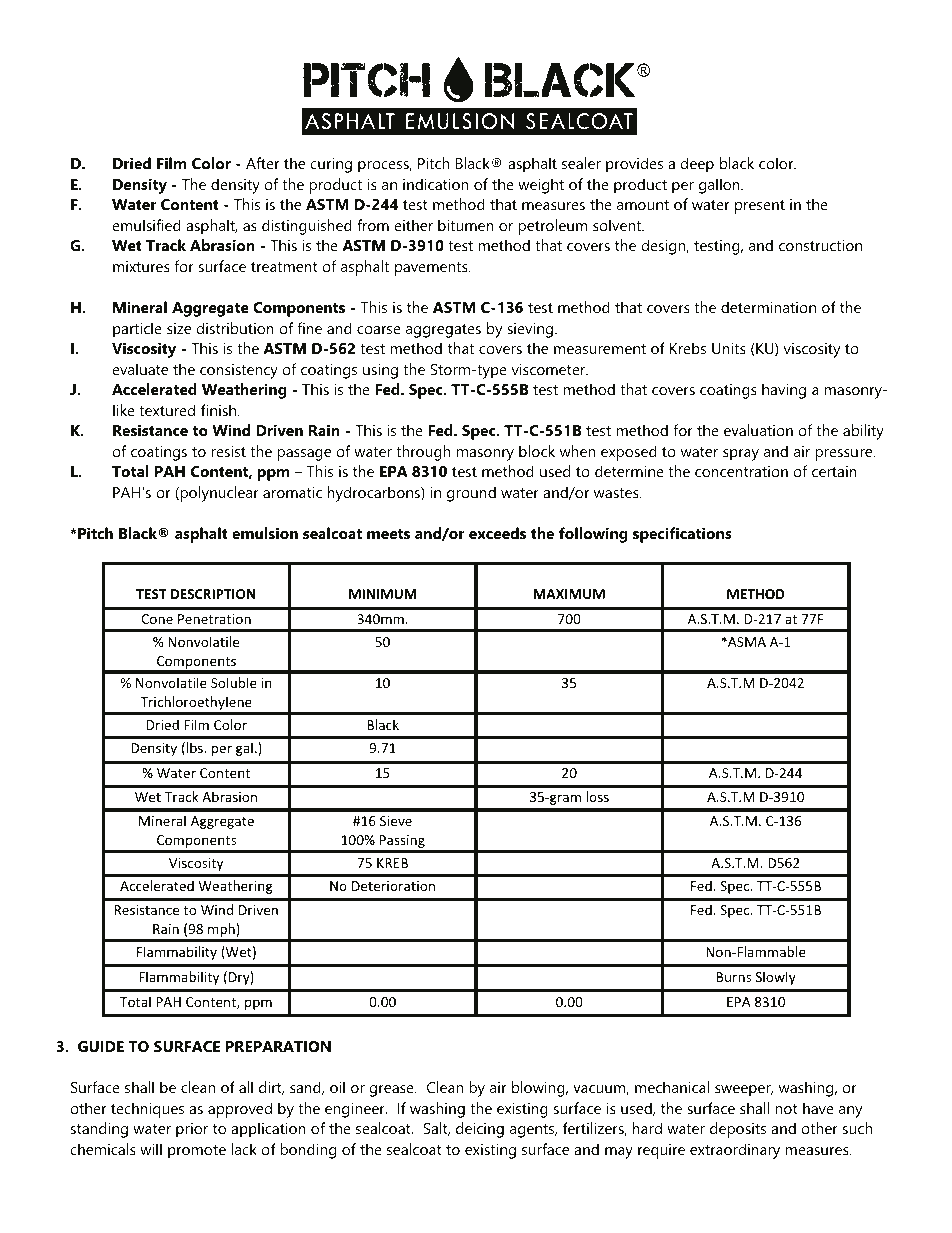  I want to click on evaluation, so click(758, 430).
